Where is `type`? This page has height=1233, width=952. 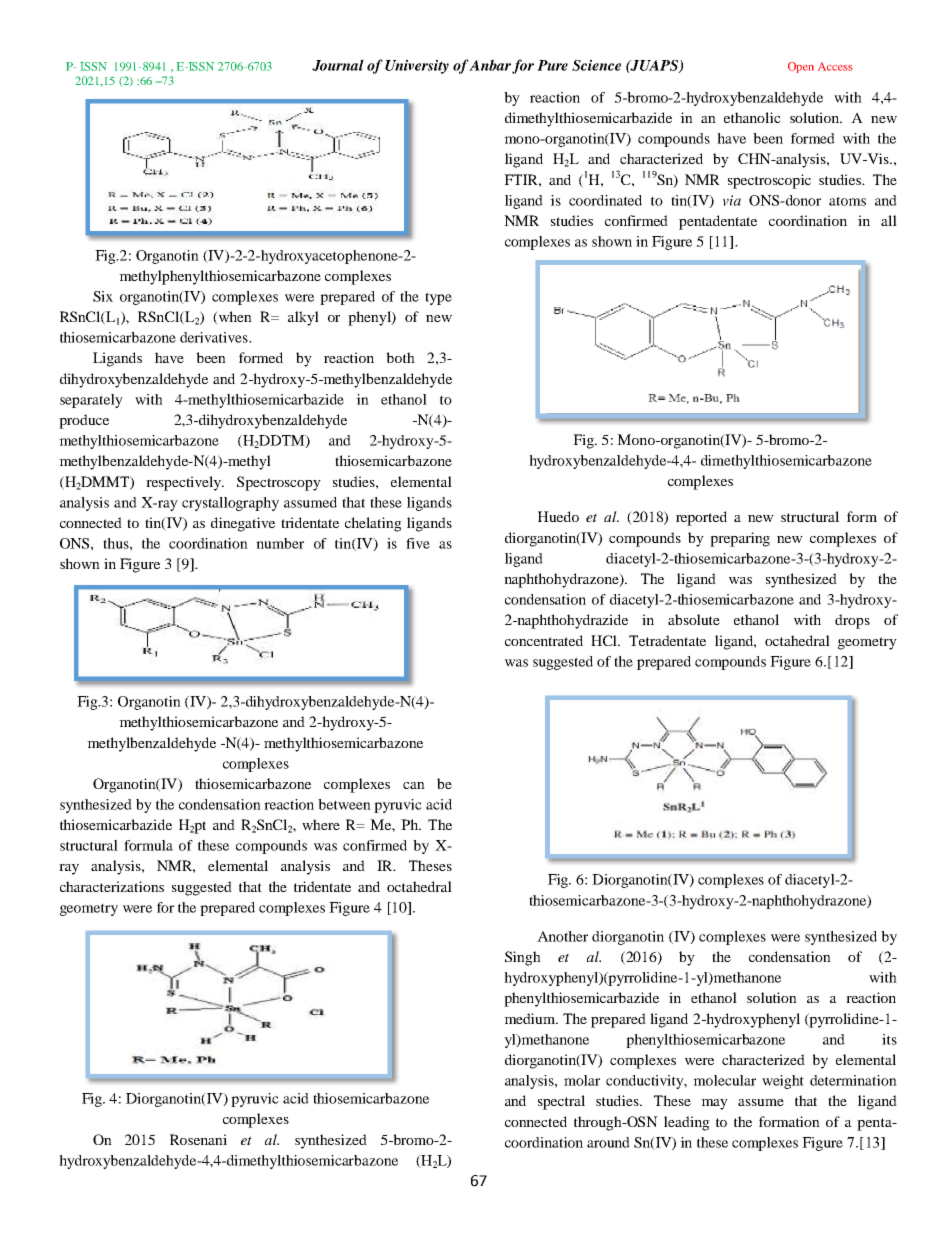
type is located at coordinates (438, 298).
